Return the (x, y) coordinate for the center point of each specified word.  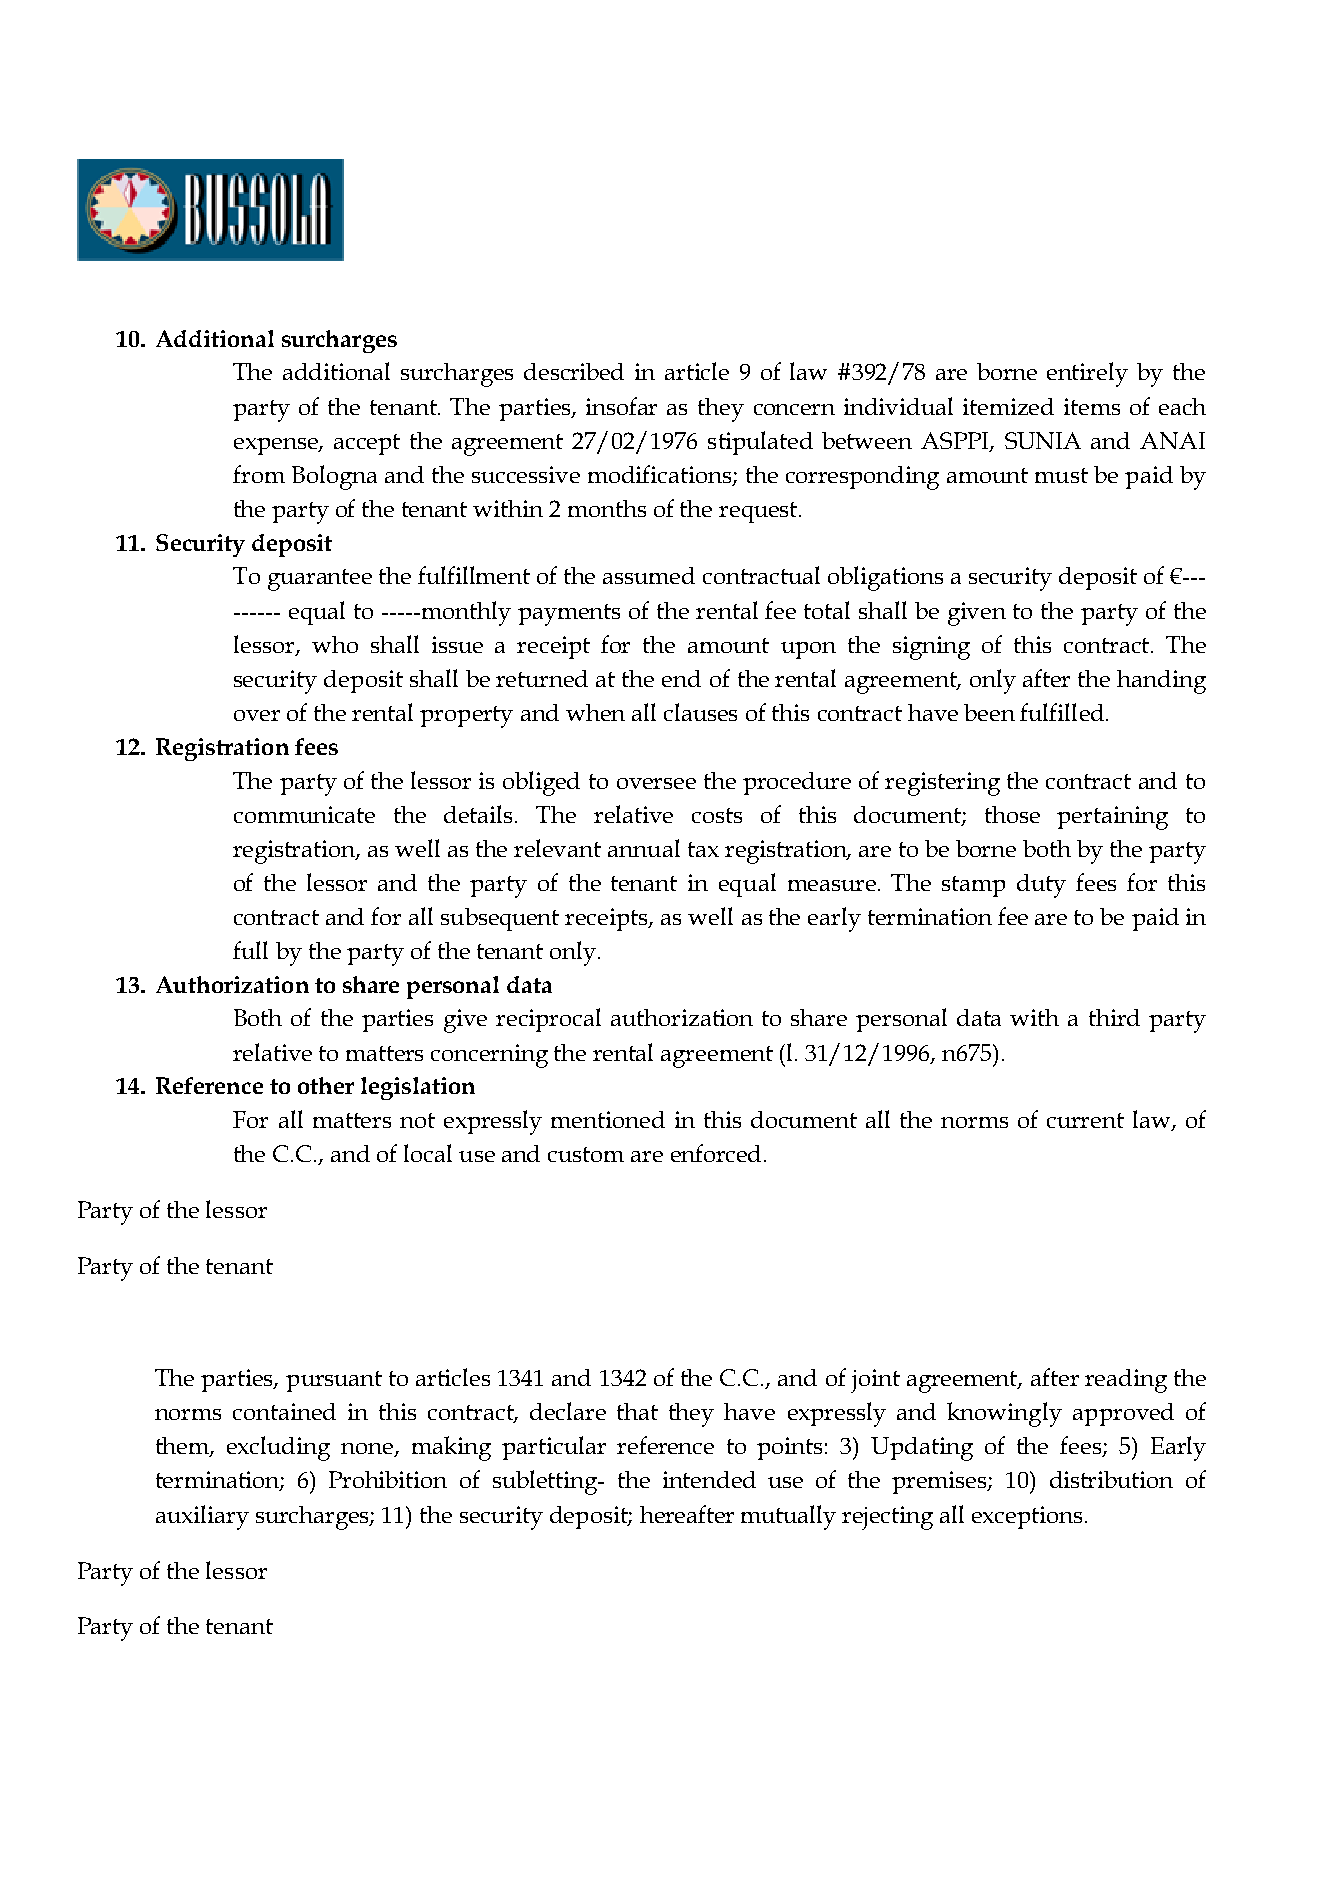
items (1092, 406)
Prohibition (388, 1479)
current (1085, 1120)
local (428, 1153)
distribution (1111, 1479)
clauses (700, 712)
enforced (716, 1153)
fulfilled (1062, 712)
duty (1041, 886)
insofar (621, 406)
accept (367, 444)
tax (703, 849)
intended (709, 1479)
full (250, 950)
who (335, 644)
